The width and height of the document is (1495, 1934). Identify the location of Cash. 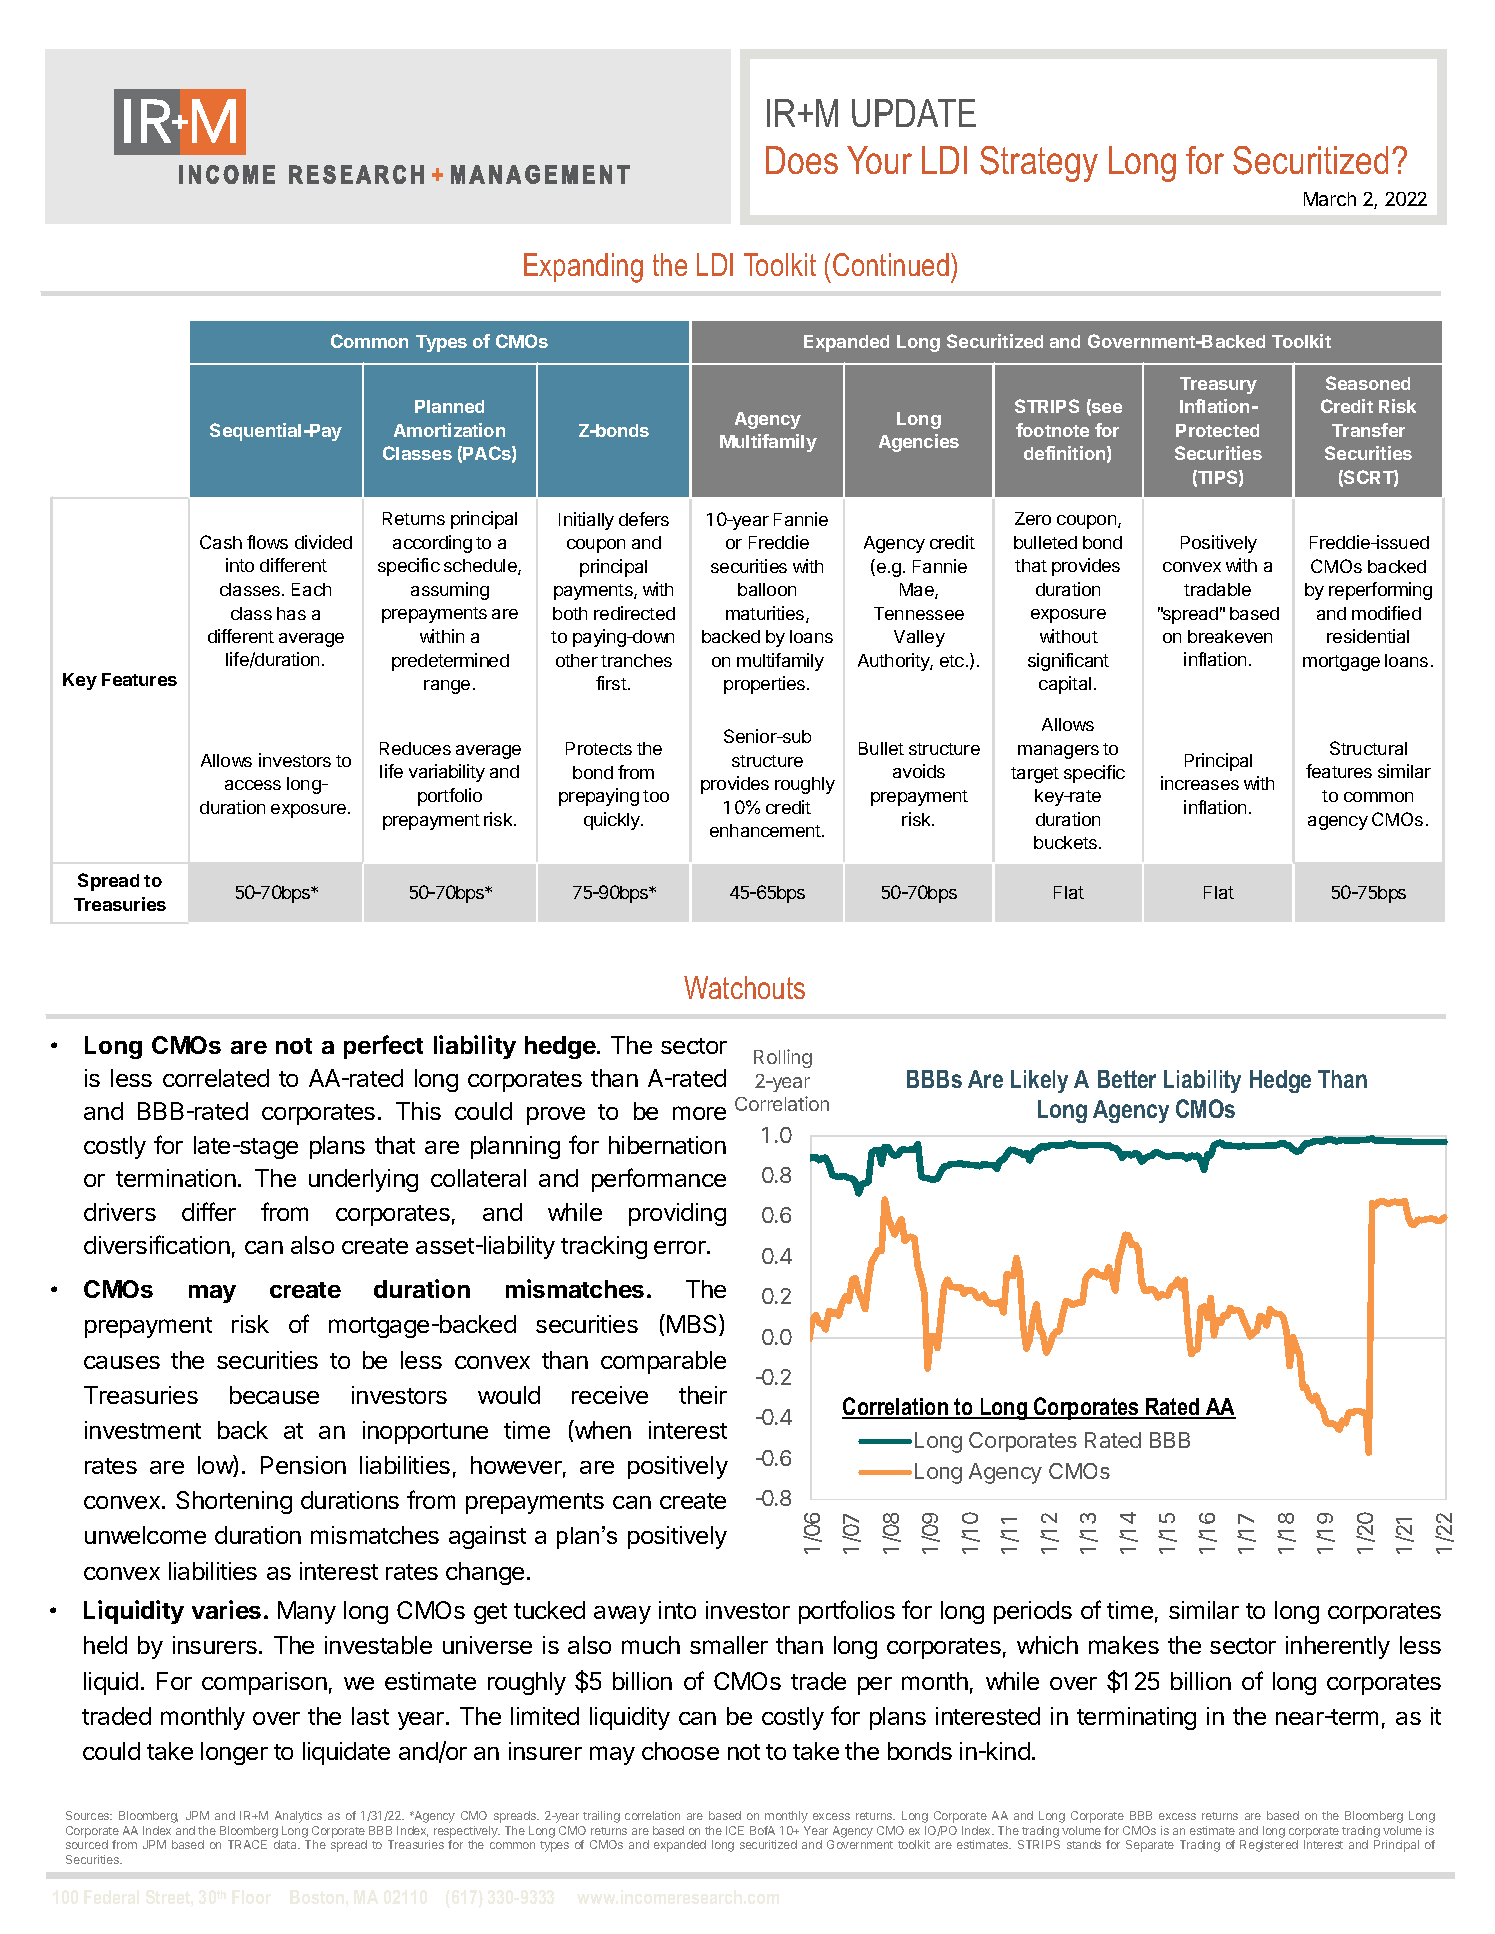
(221, 542).
